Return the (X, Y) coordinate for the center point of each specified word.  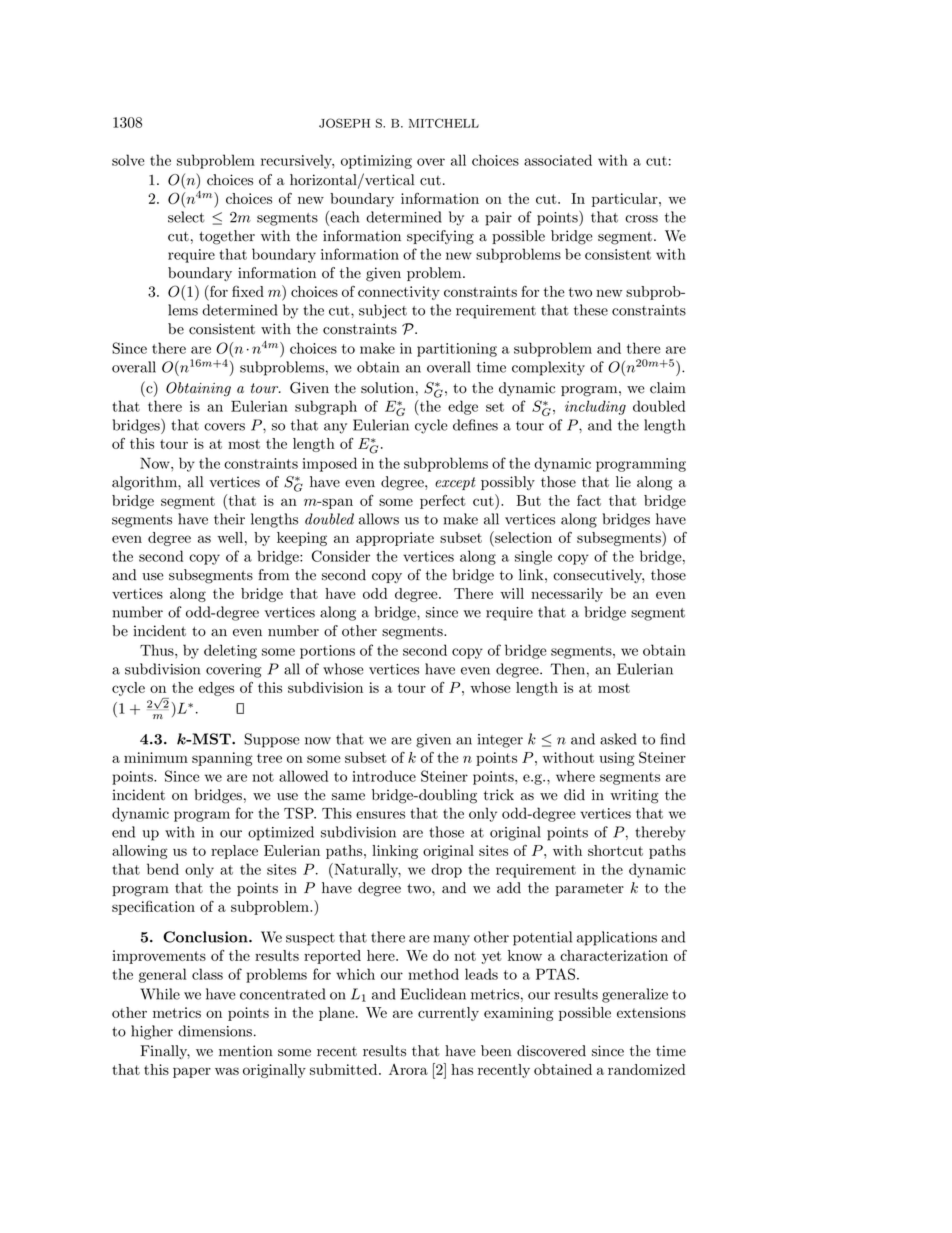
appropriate (395, 539)
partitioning (457, 350)
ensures (380, 815)
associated (558, 160)
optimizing (376, 162)
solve (128, 160)
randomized (647, 1069)
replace (234, 852)
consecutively (598, 576)
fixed (248, 291)
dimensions (216, 1031)
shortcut (615, 850)
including (595, 407)
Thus (158, 650)
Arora (408, 1069)
